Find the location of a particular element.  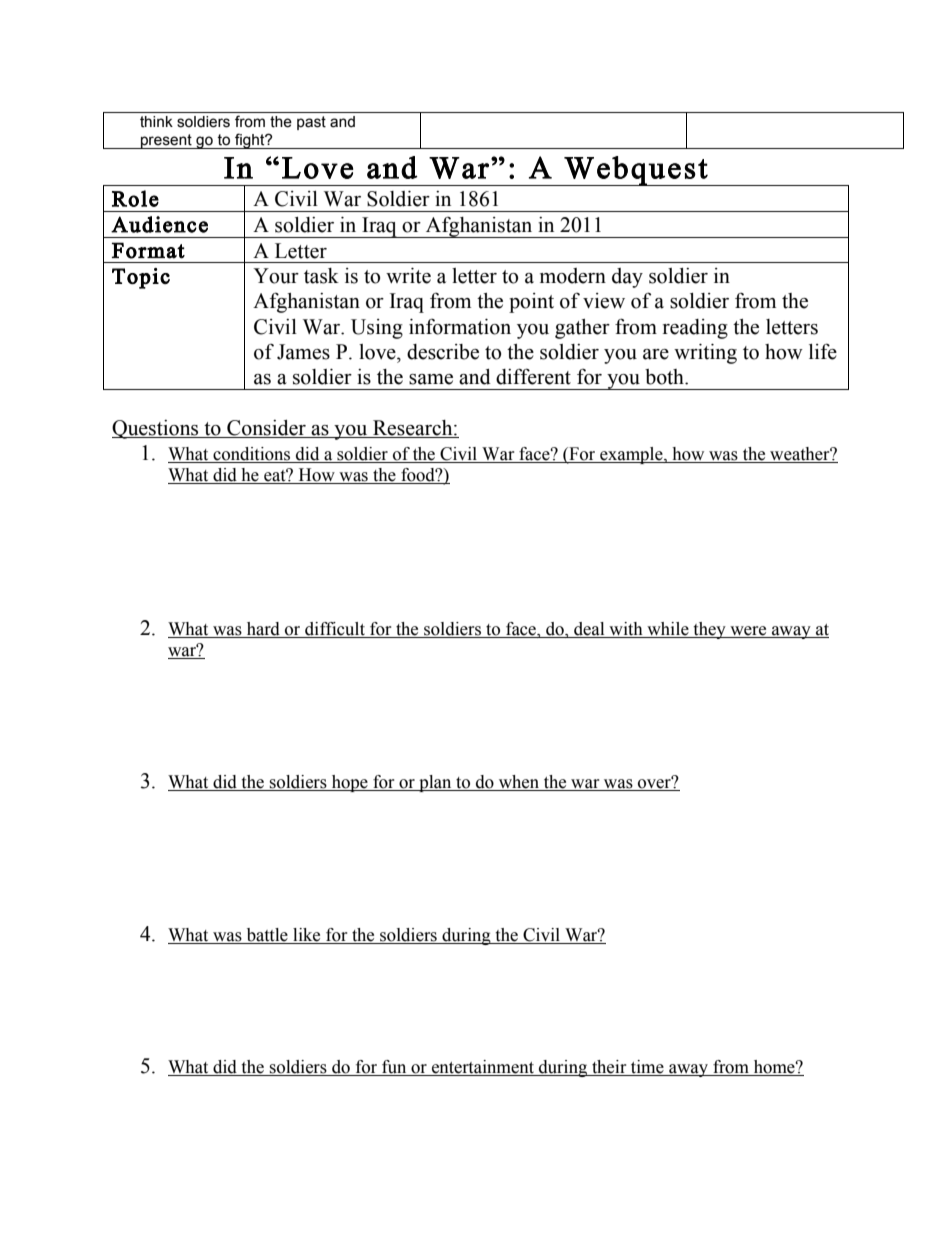

day is located at coordinates (627, 278).
